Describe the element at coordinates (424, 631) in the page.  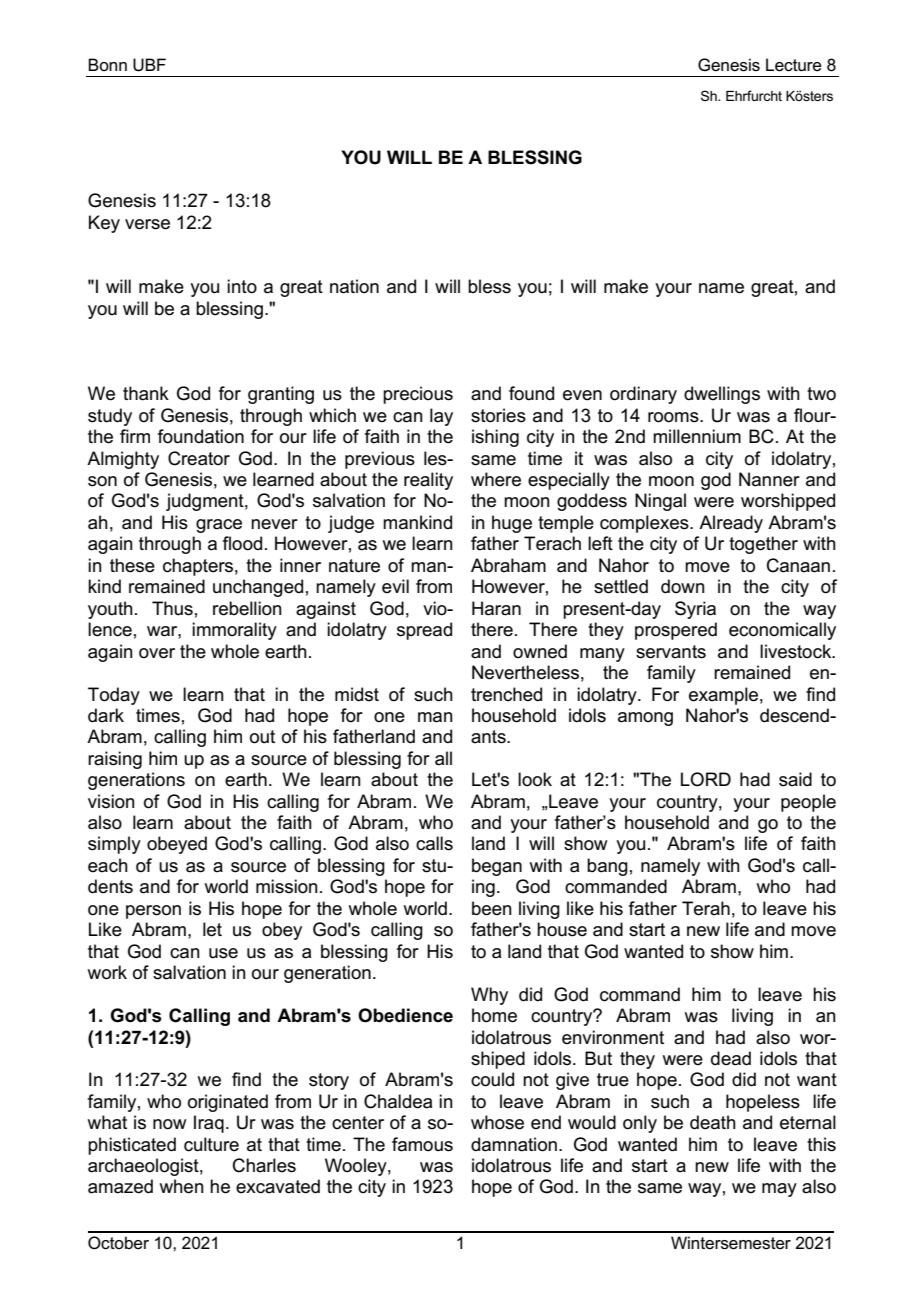
I see `spread` at that location.
